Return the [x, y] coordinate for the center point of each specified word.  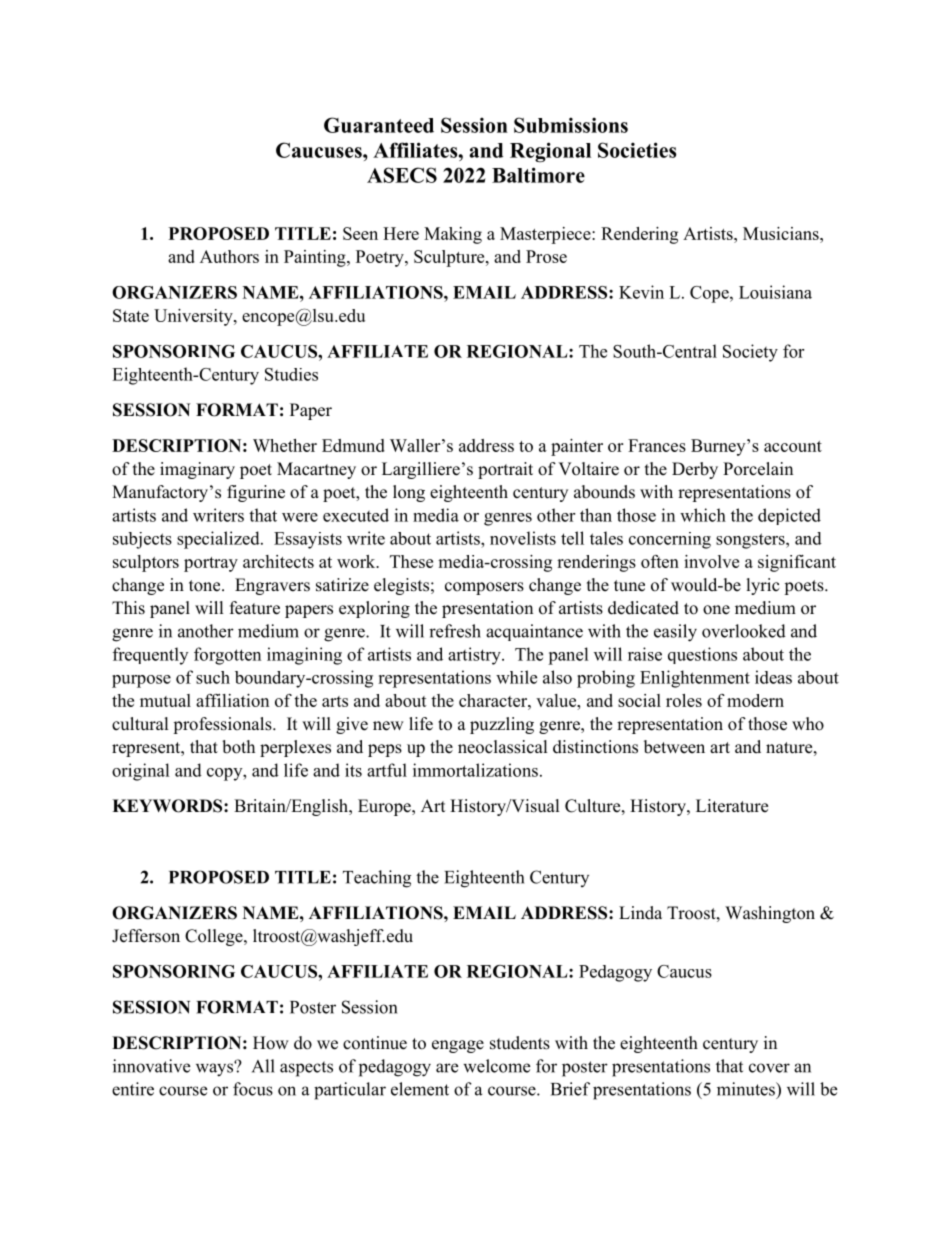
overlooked [744, 631]
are [447, 1068]
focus [253, 1089]
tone [206, 586]
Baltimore [538, 175]
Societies [637, 150]
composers [484, 588]
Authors [229, 256]
